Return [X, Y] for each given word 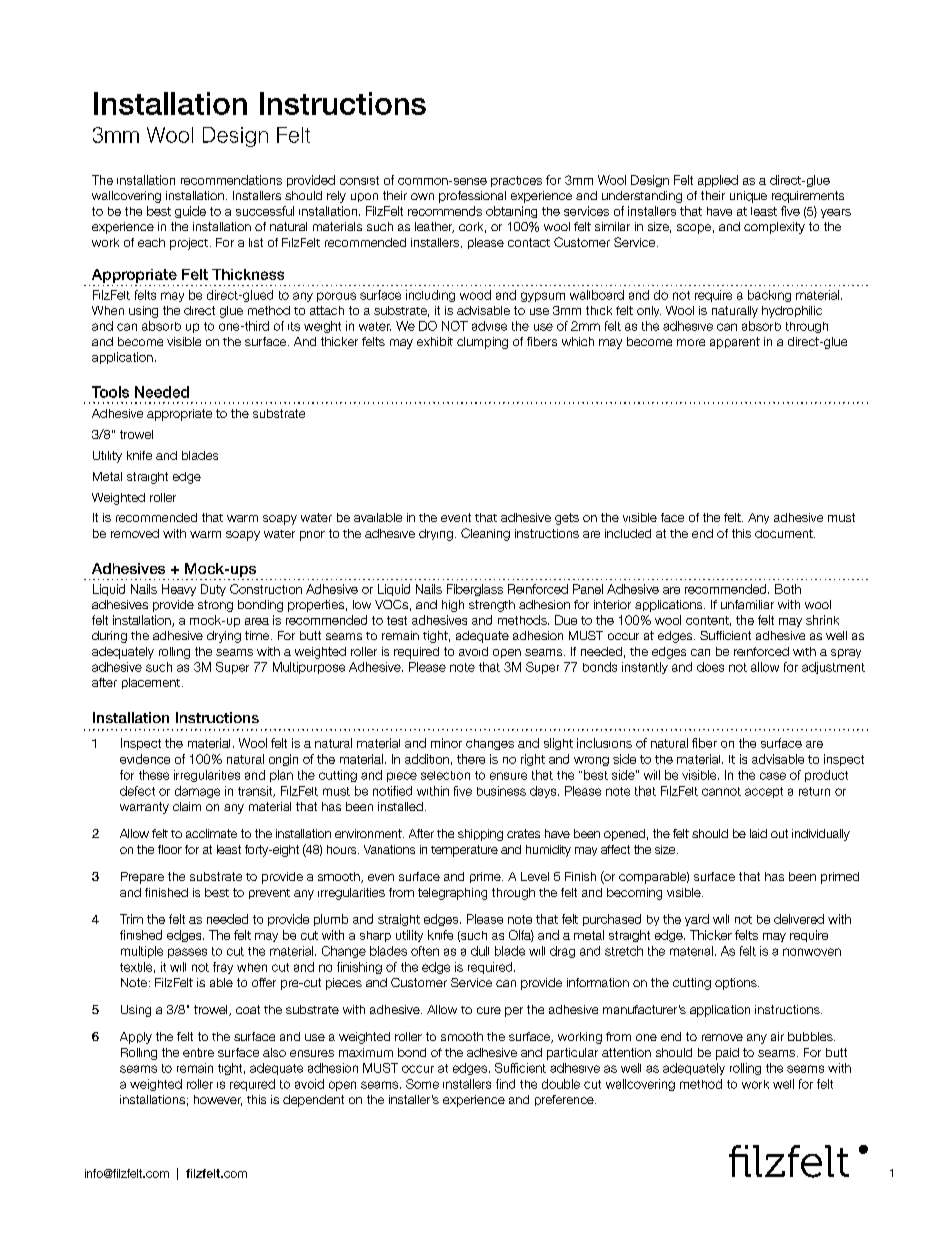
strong [215, 606]
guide [190, 212]
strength [492, 606]
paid [727, 1054]
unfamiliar [747, 604]
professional [472, 197]
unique [748, 197]
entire [198, 1052]
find [505, 1084]
